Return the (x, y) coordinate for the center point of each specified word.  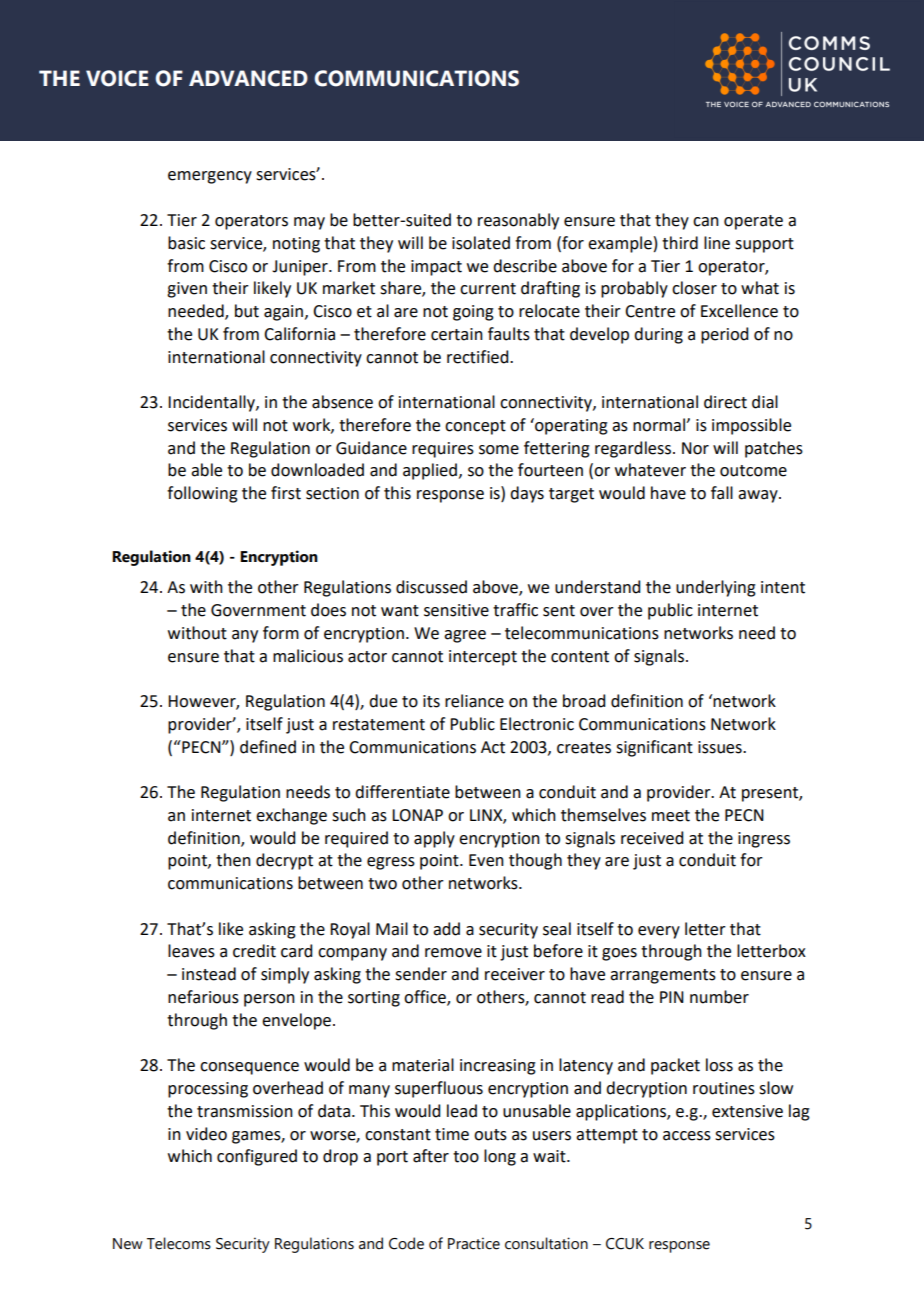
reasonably (518, 221)
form (281, 633)
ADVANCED (248, 78)
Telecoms (179, 1243)
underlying (716, 588)
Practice (474, 1243)
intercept (483, 658)
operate (753, 222)
